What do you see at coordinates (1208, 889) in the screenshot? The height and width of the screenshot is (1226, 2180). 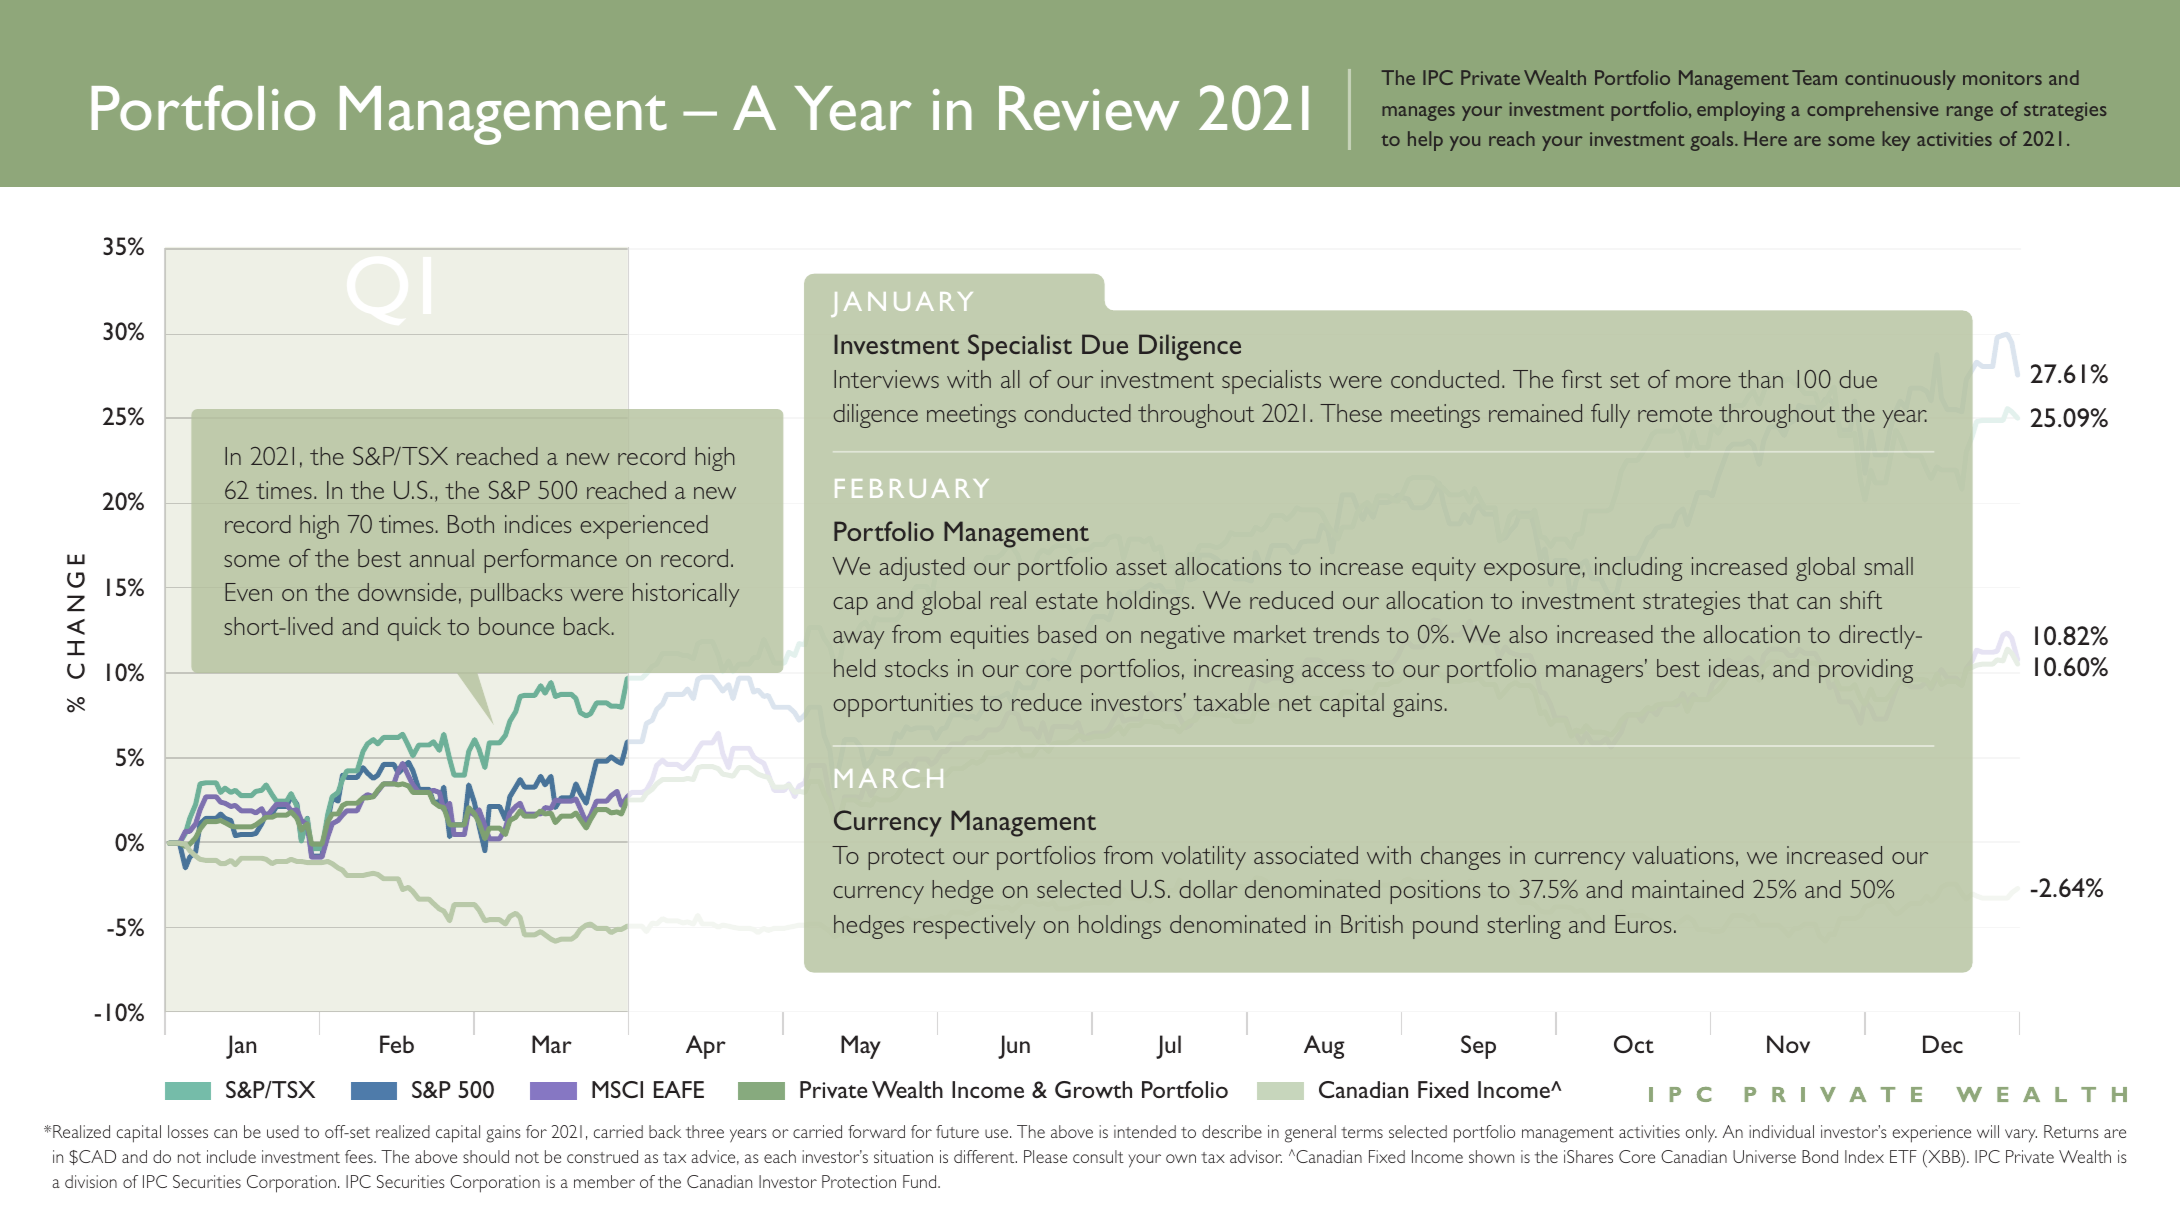 I see `dollar` at bounding box center [1208, 889].
